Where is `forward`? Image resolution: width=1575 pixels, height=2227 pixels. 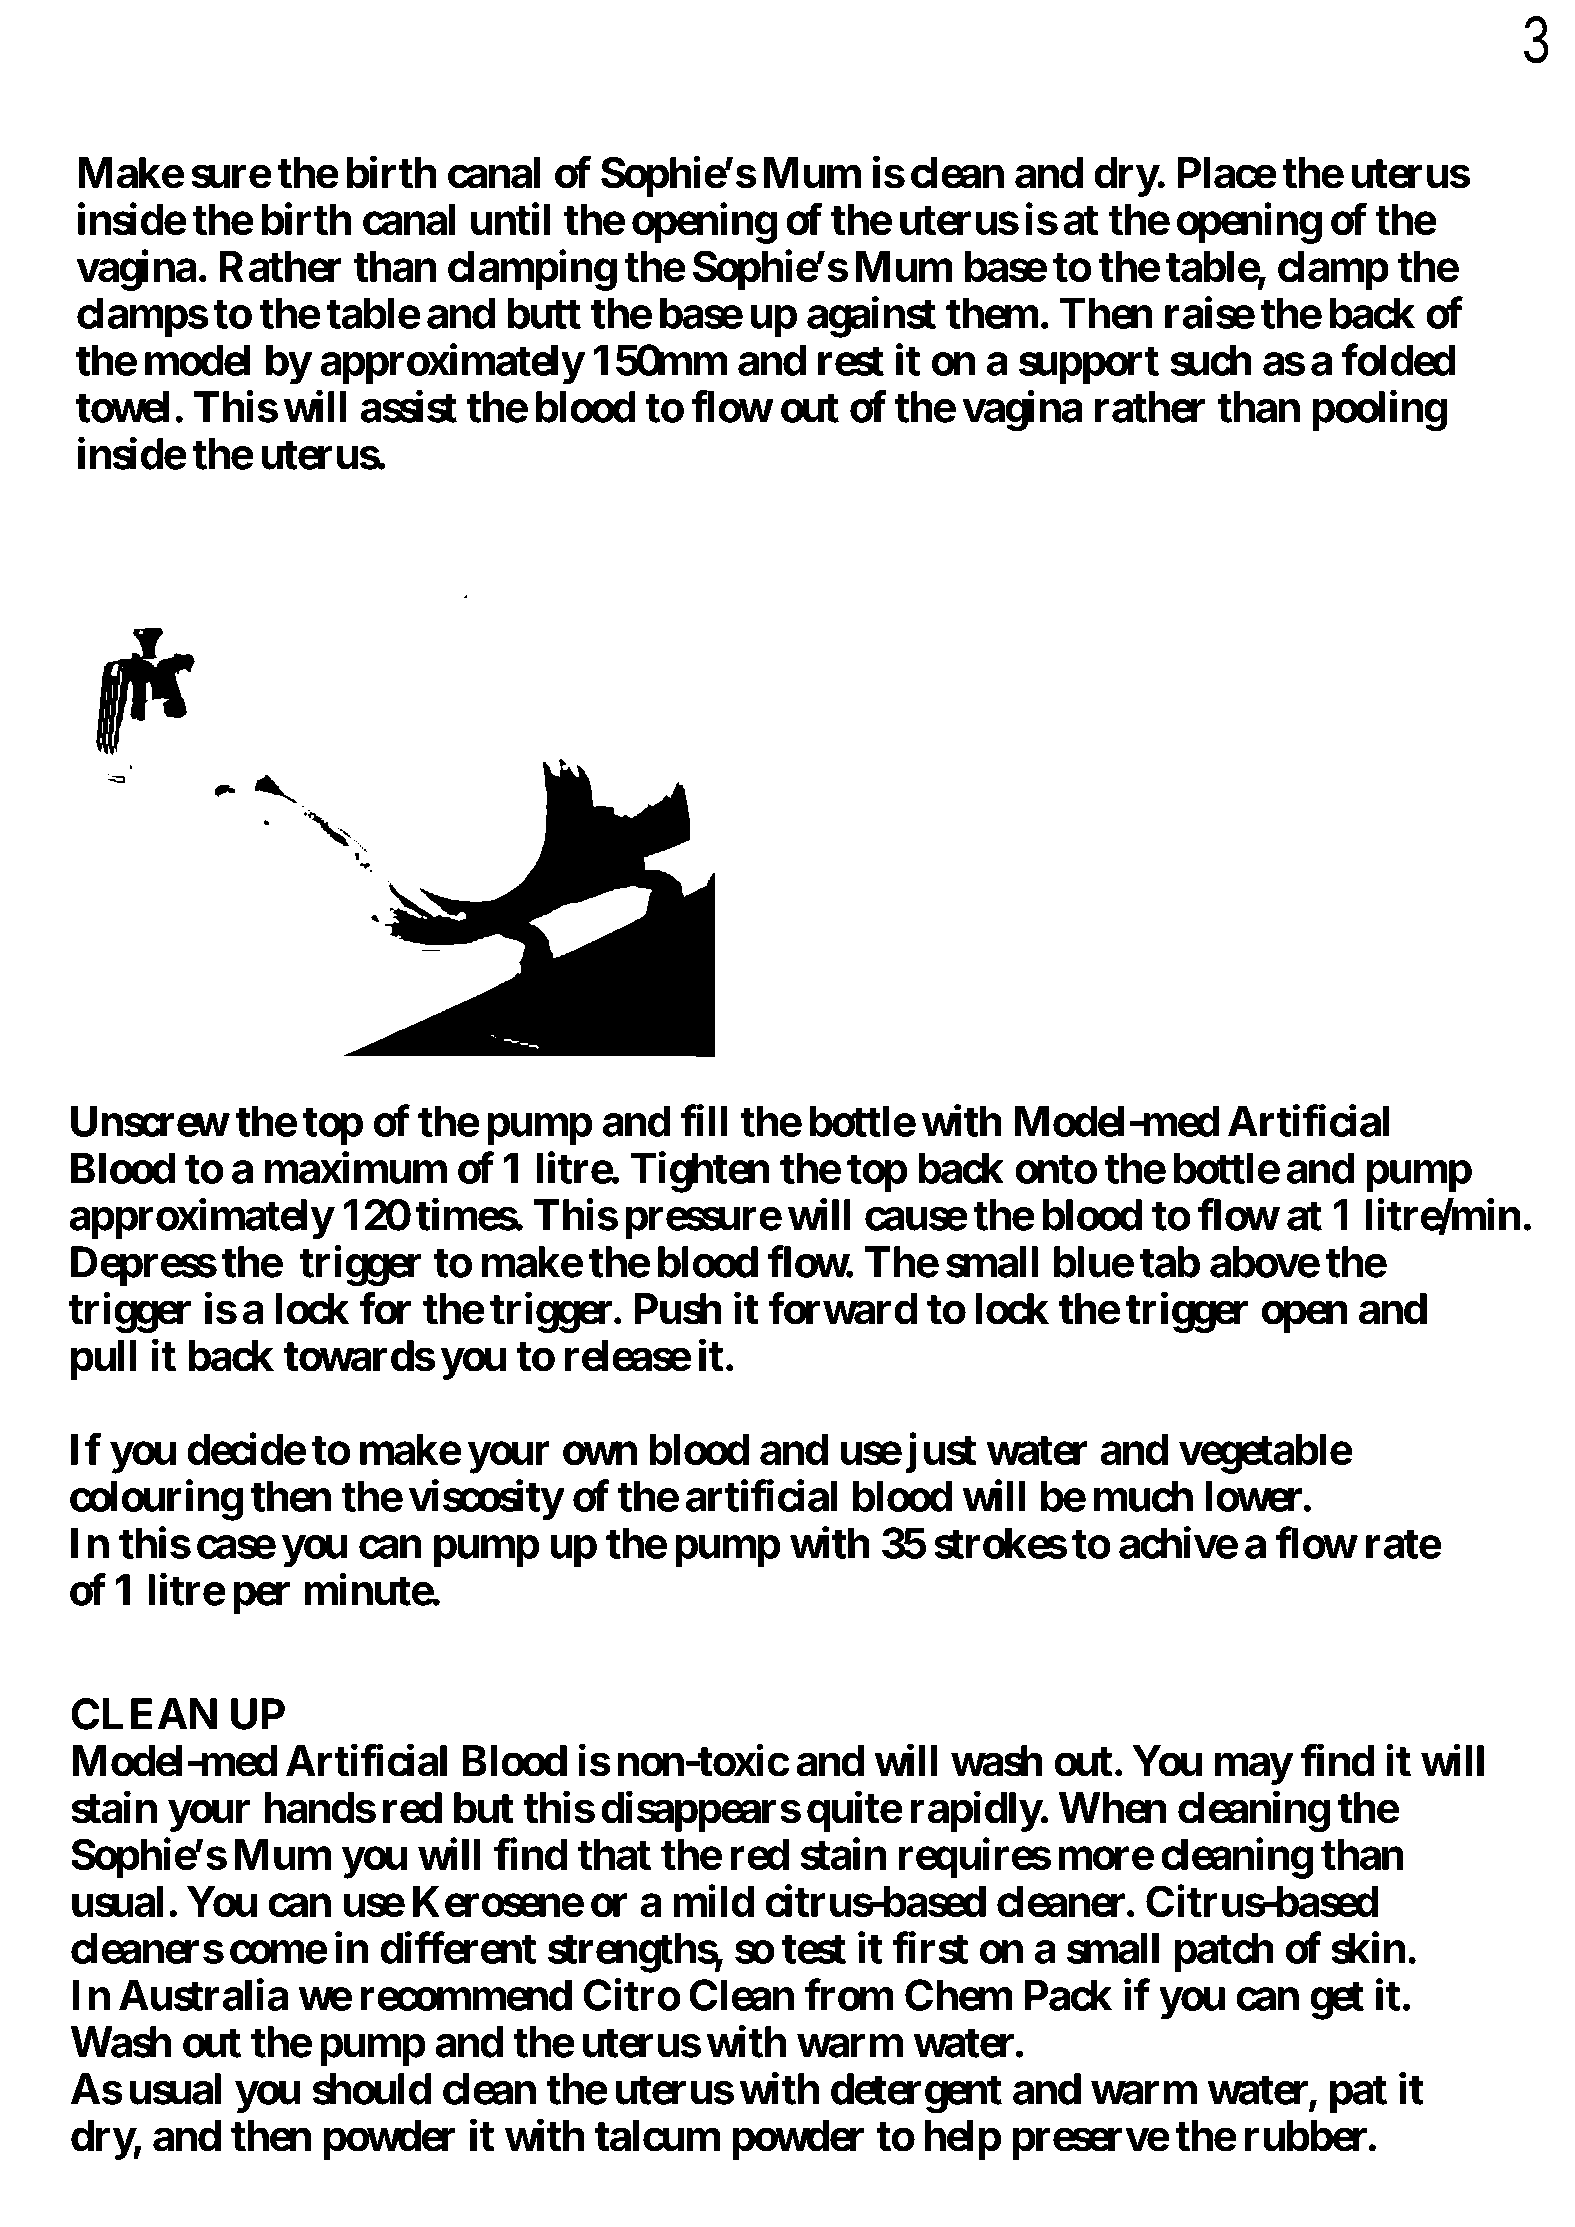
forward is located at coordinates (842, 1308).
